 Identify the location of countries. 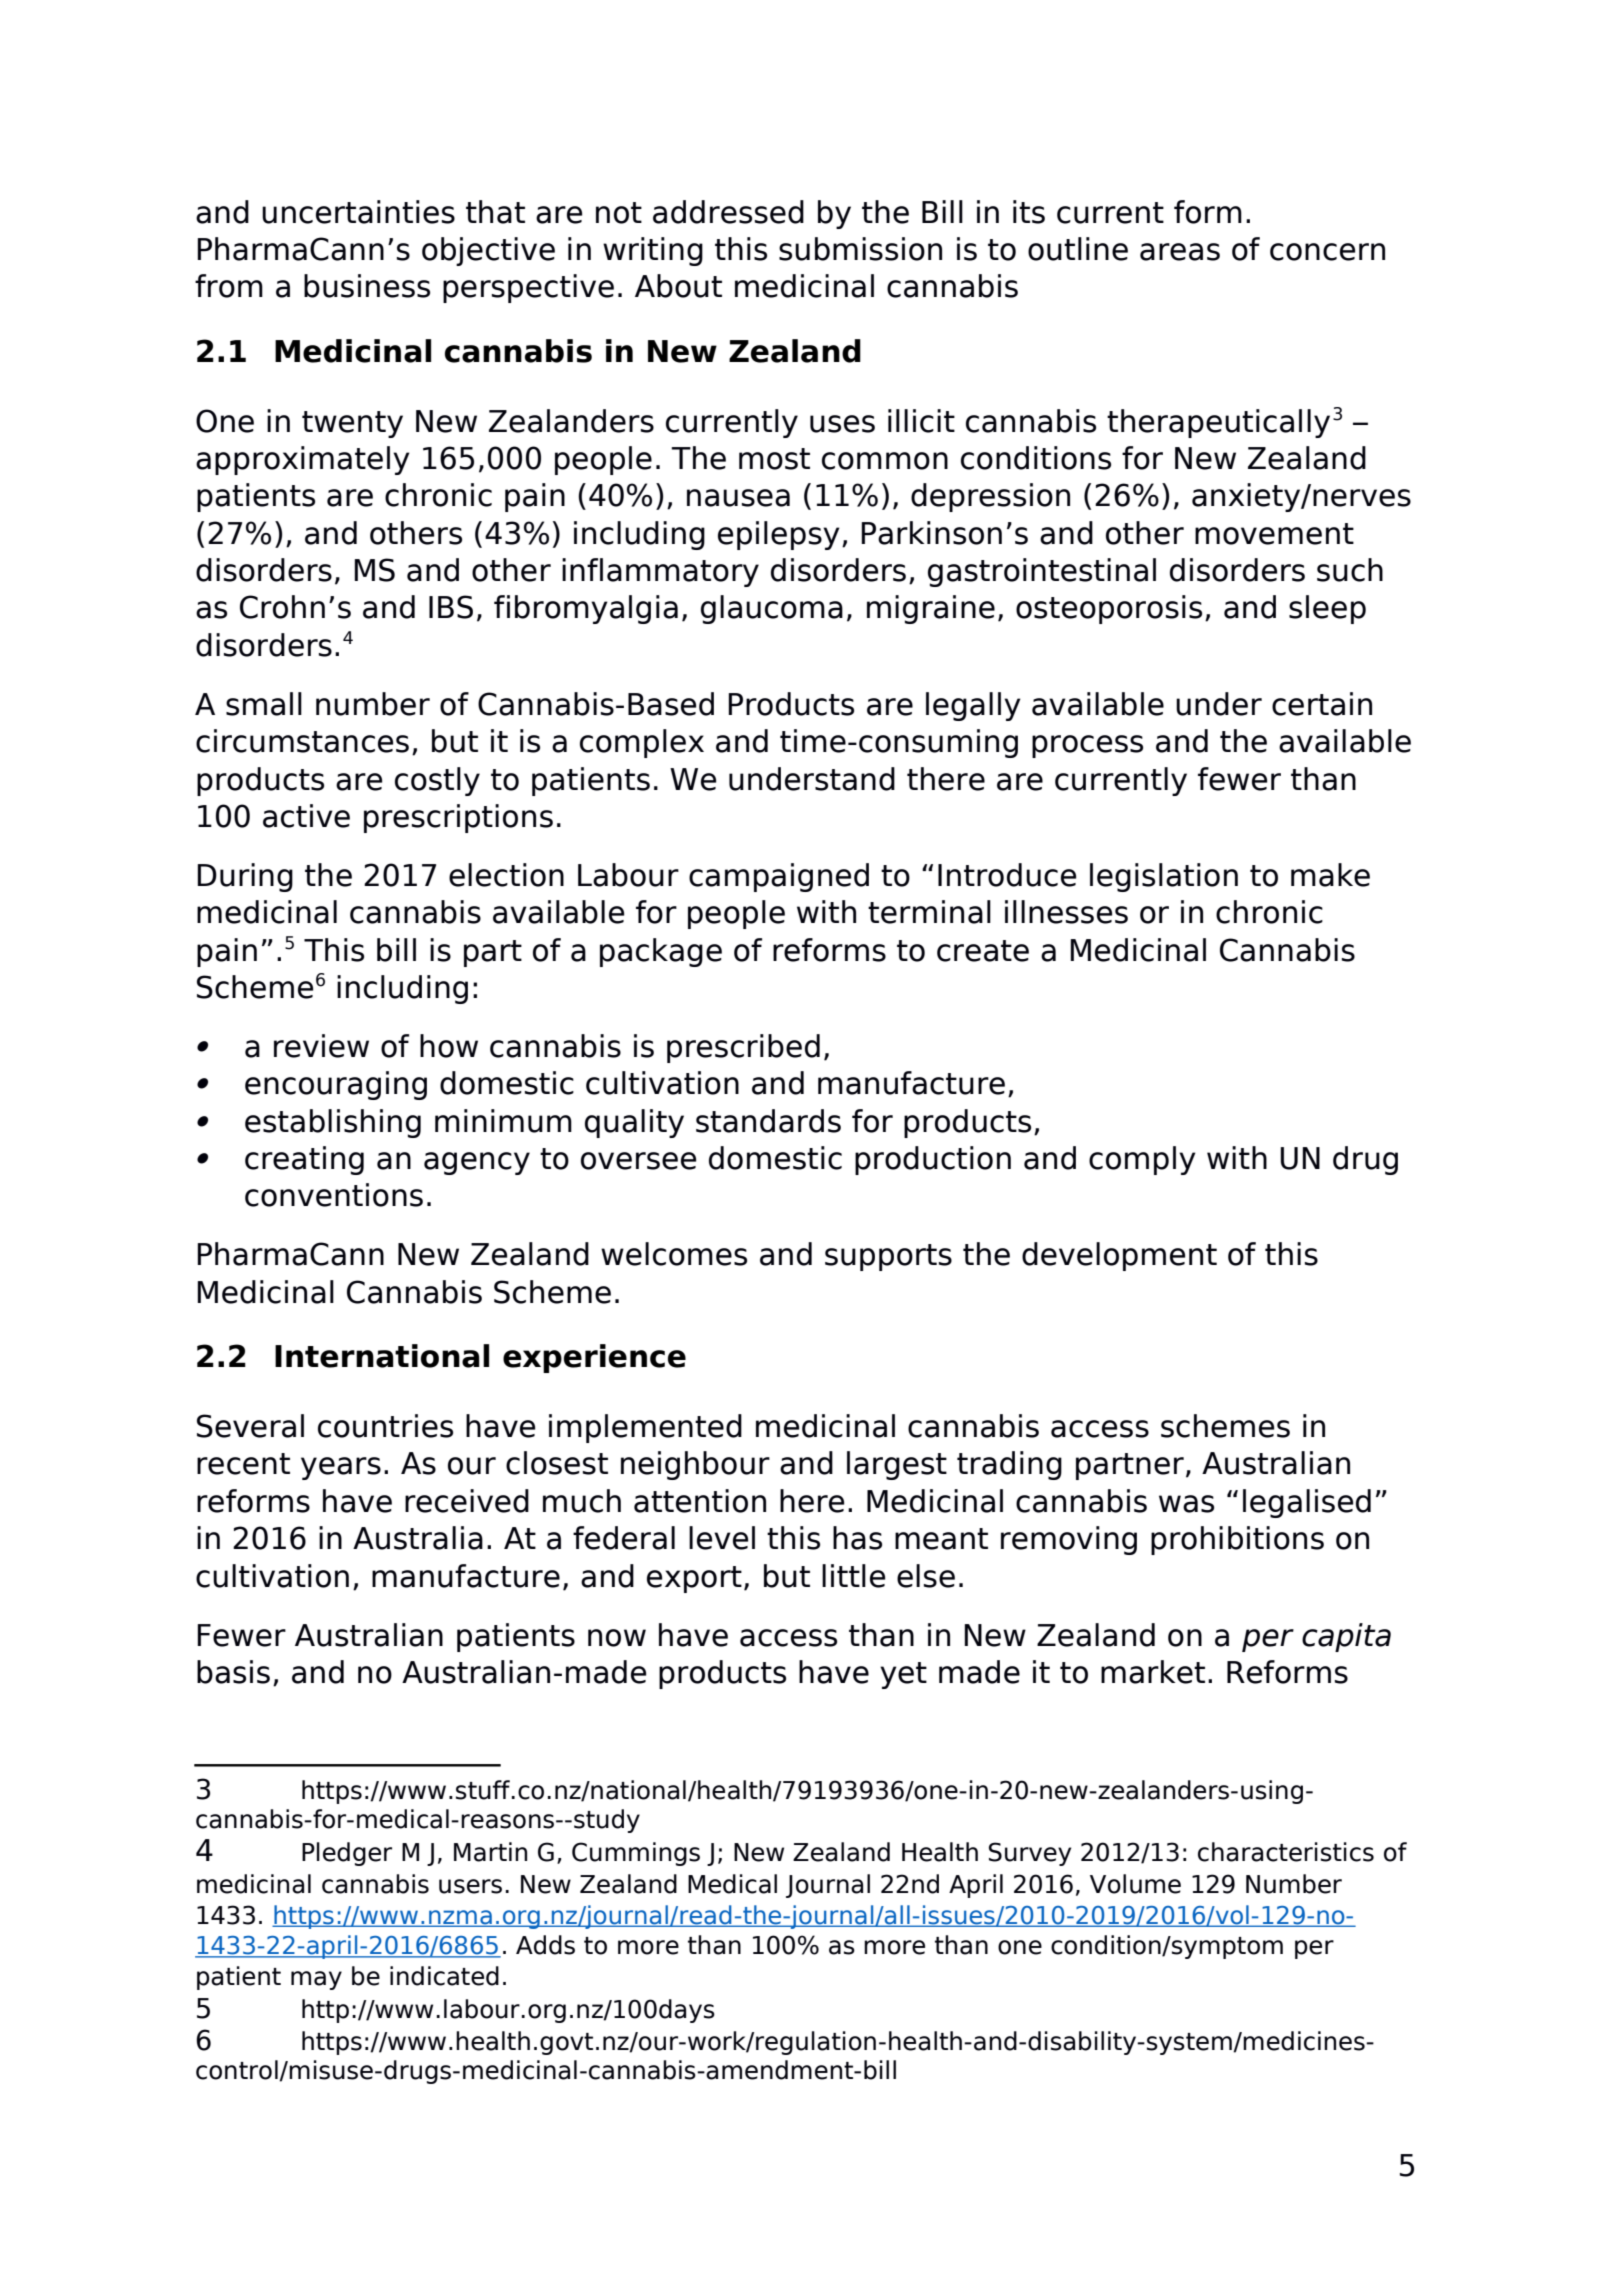
(385, 1426).
